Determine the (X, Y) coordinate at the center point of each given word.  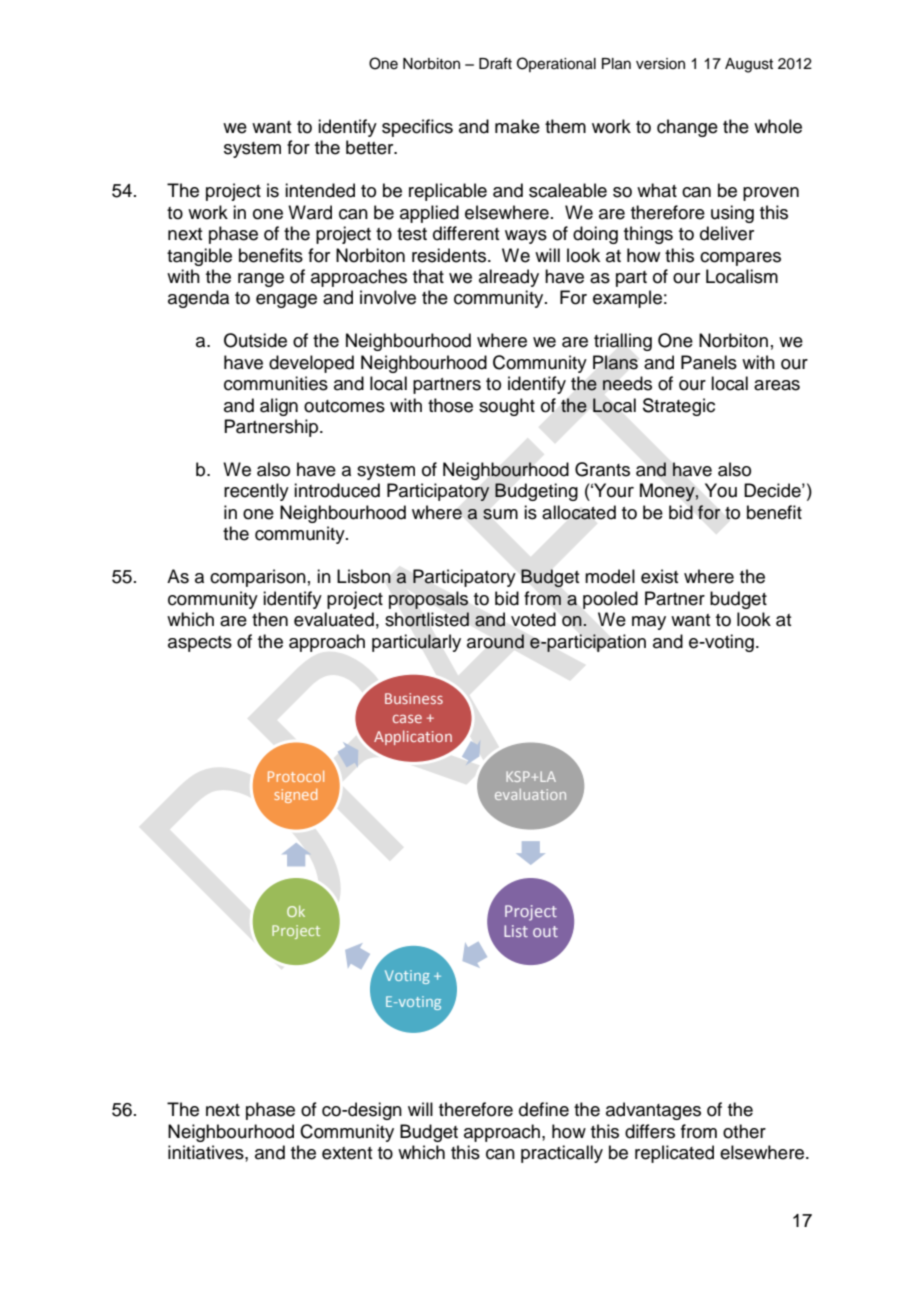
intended (320, 190)
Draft (495, 63)
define (544, 1109)
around (495, 641)
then (270, 619)
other (744, 1131)
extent (347, 1153)
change (687, 128)
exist (659, 576)
